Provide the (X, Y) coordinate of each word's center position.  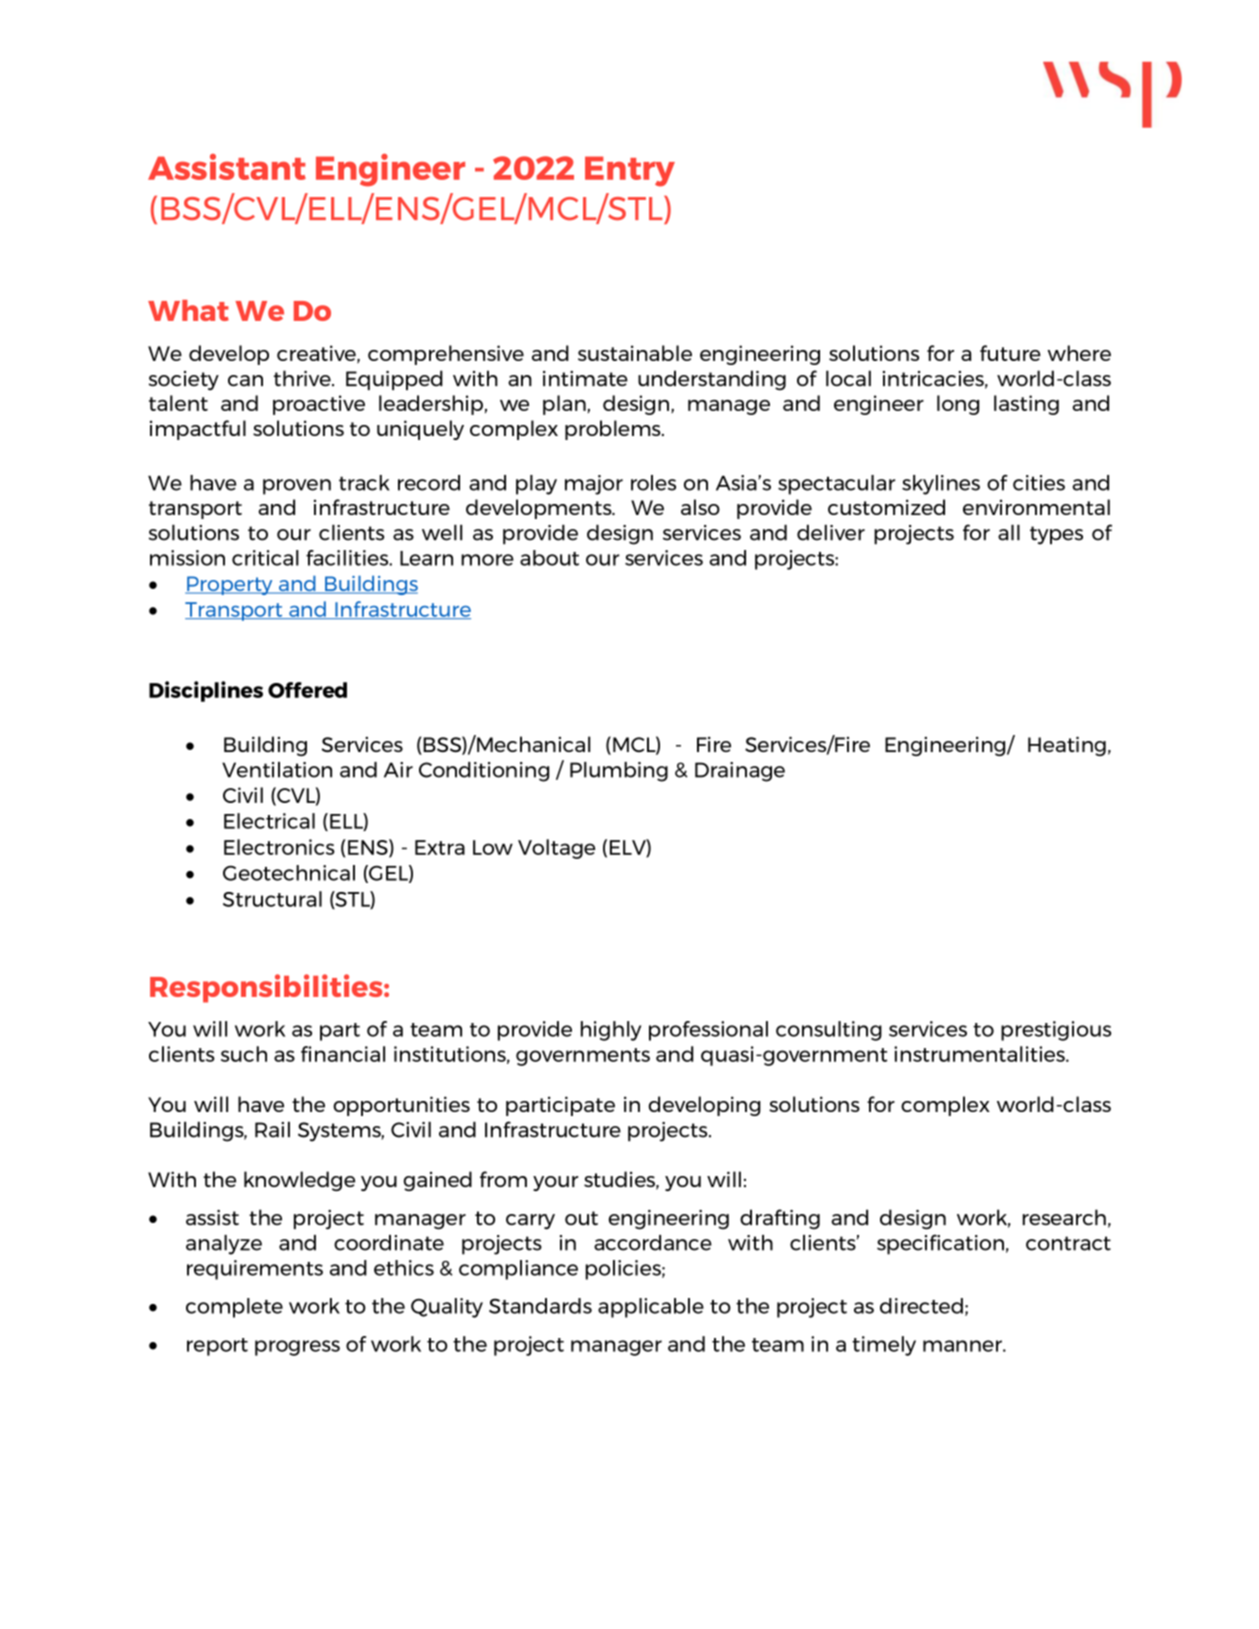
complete (234, 1308)
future (1010, 353)
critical (265, 558)
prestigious (1056, 1031)
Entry (630, 171)
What (188, 310)
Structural (272, 899)
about (549, 558)
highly (611, 1031)
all (1009, 532)
